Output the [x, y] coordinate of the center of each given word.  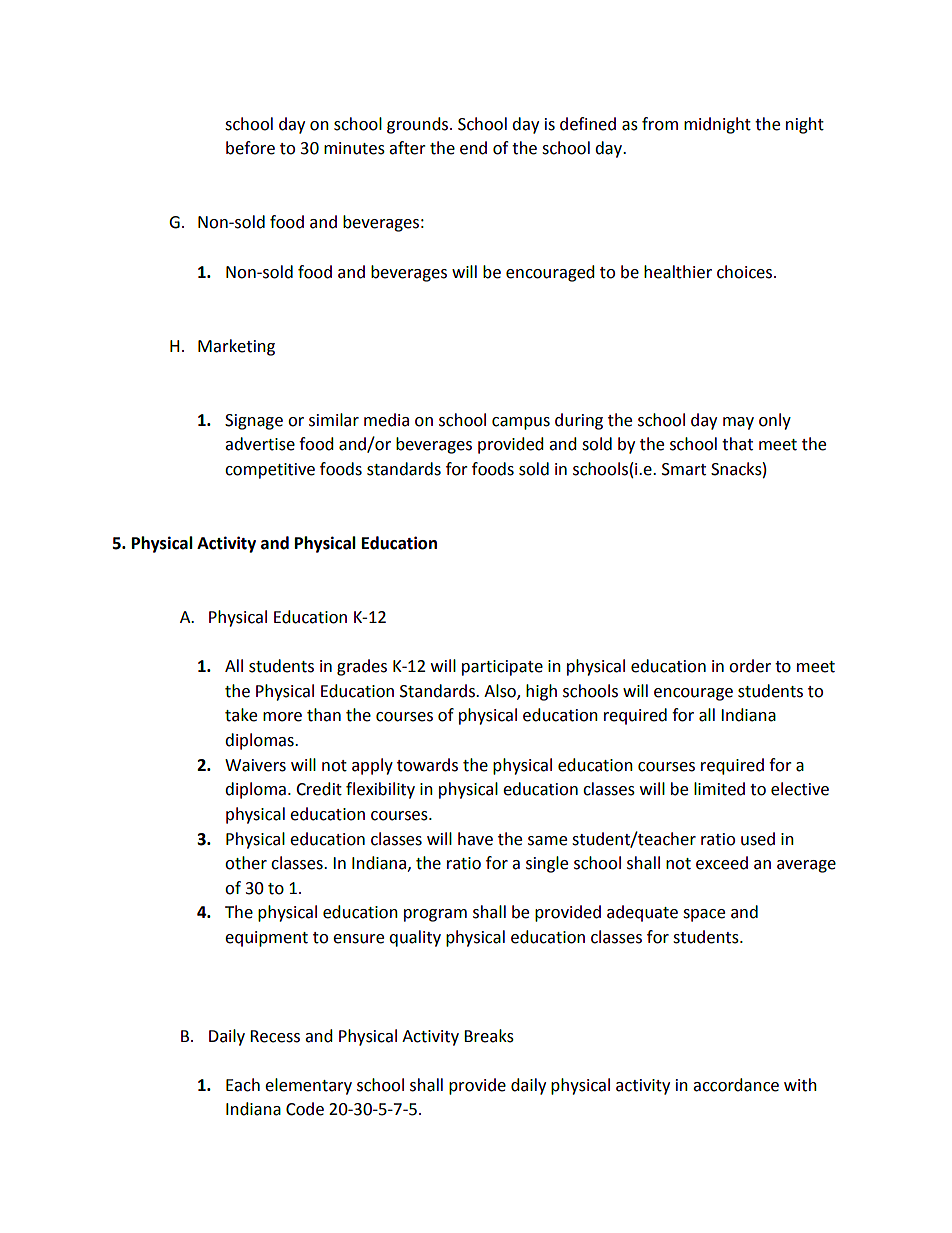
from [660, 124]
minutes [354, 148]
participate [502, 668]
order [750, 666]
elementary [308, 1086]
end [473, 148]
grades [362, 667]
